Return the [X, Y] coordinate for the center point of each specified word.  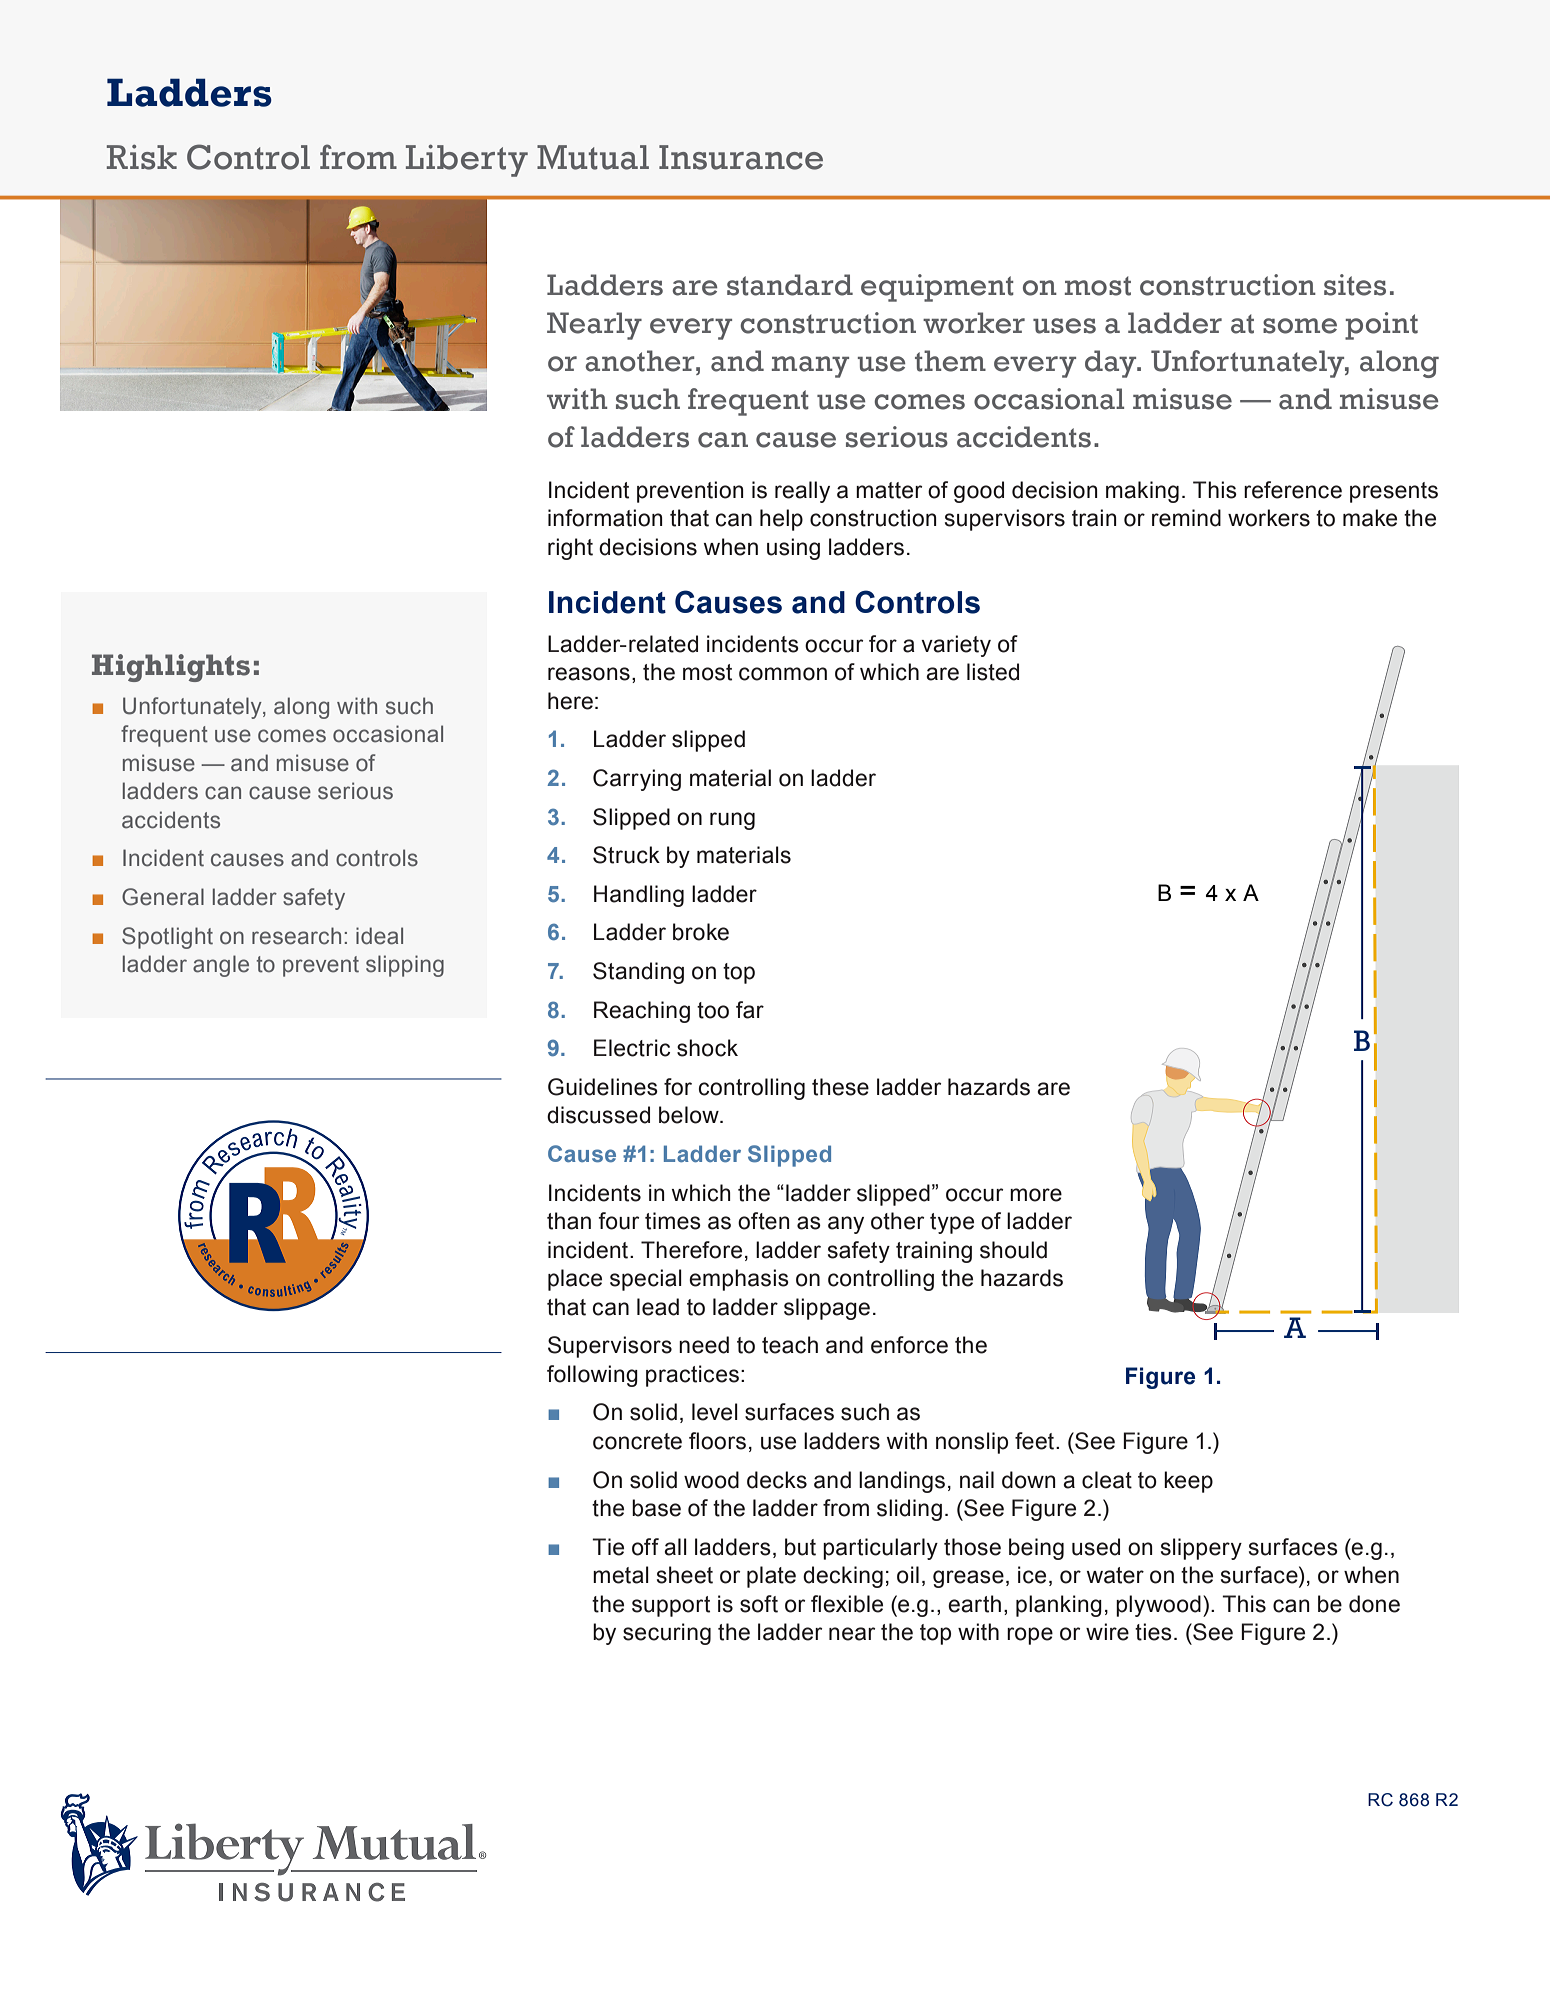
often [764, 1221]
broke [701, 932]
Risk [142, 157]
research [296, 936]
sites [1355, 285]
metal [621, 1575]
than [569, 1221]
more [1036, 1195]
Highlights [171, 668]
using [793, 549]
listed [993, 672]
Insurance [741, 157]
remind [1186, 518]
